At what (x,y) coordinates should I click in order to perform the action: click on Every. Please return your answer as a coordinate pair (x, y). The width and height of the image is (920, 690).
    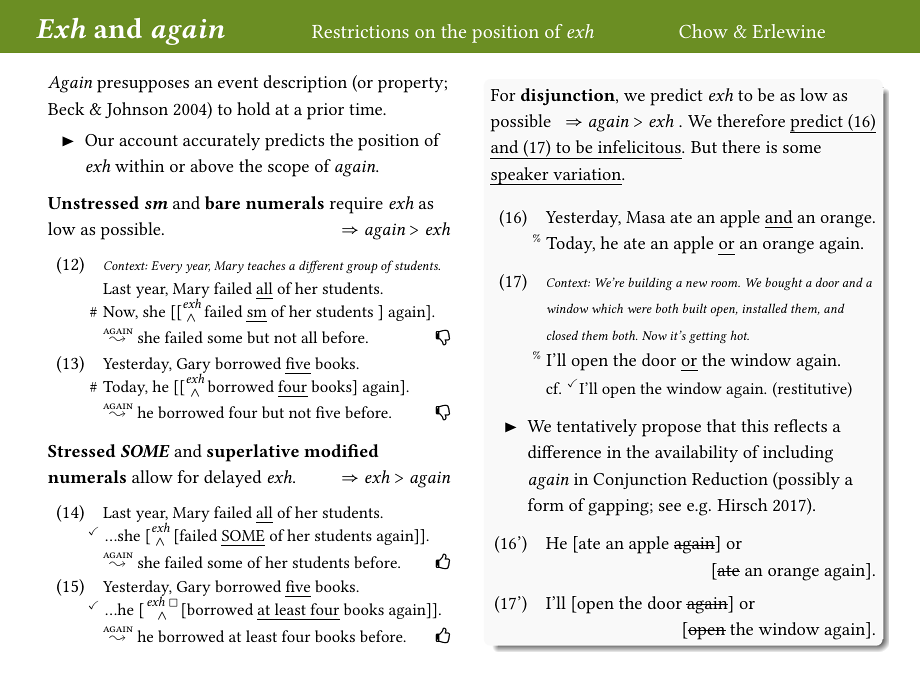
    Looking at the image, I should click on (166, 267).
